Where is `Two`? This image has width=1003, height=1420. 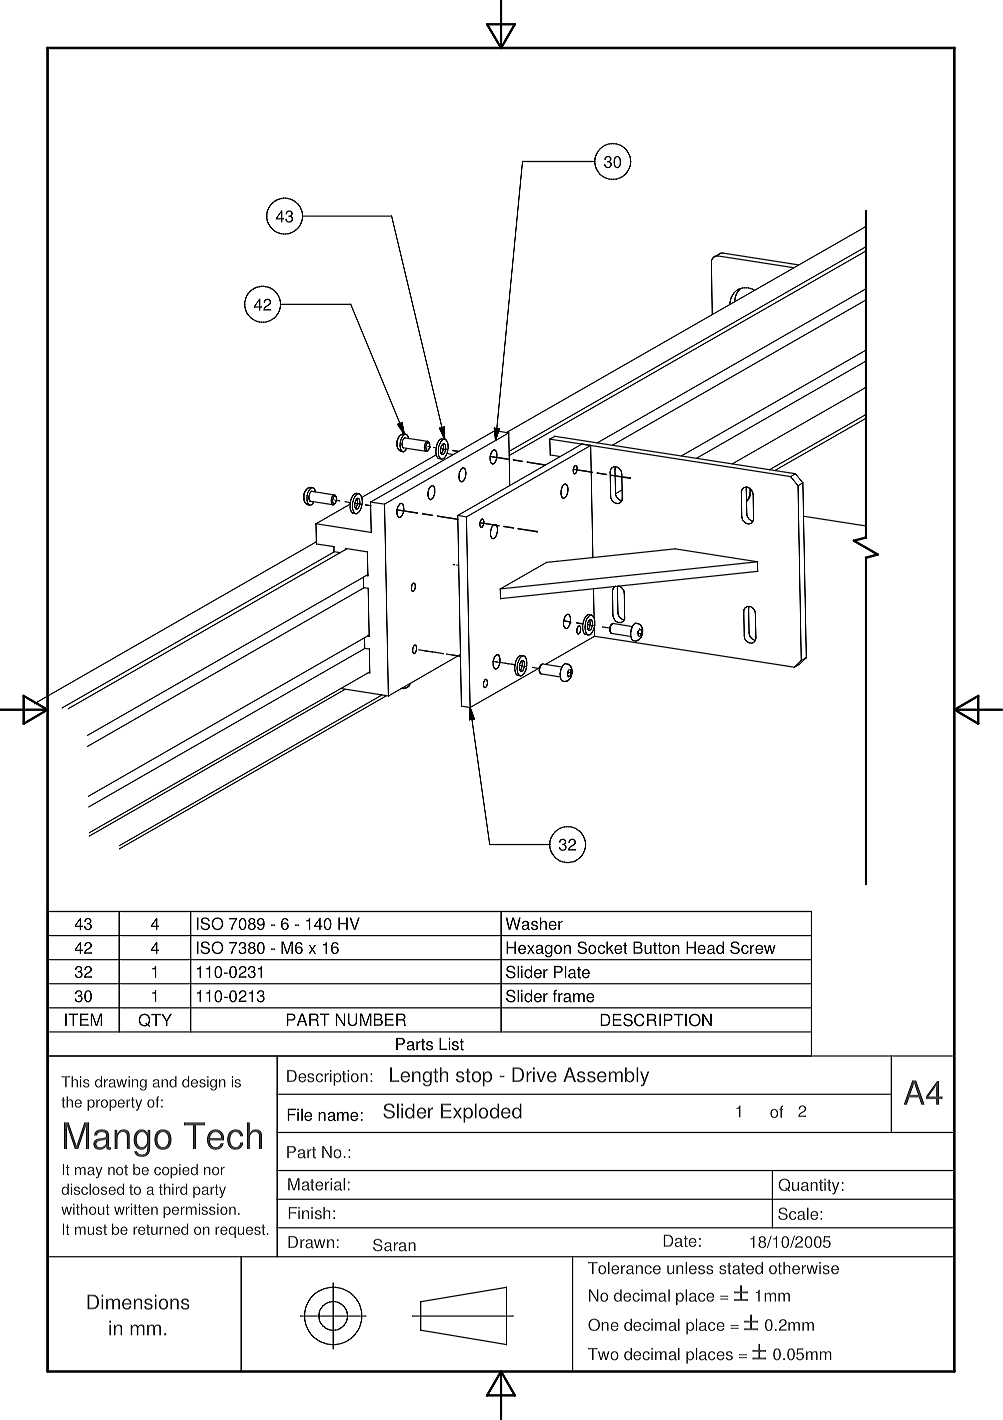
Two is located at coordinates (603, 1354).
